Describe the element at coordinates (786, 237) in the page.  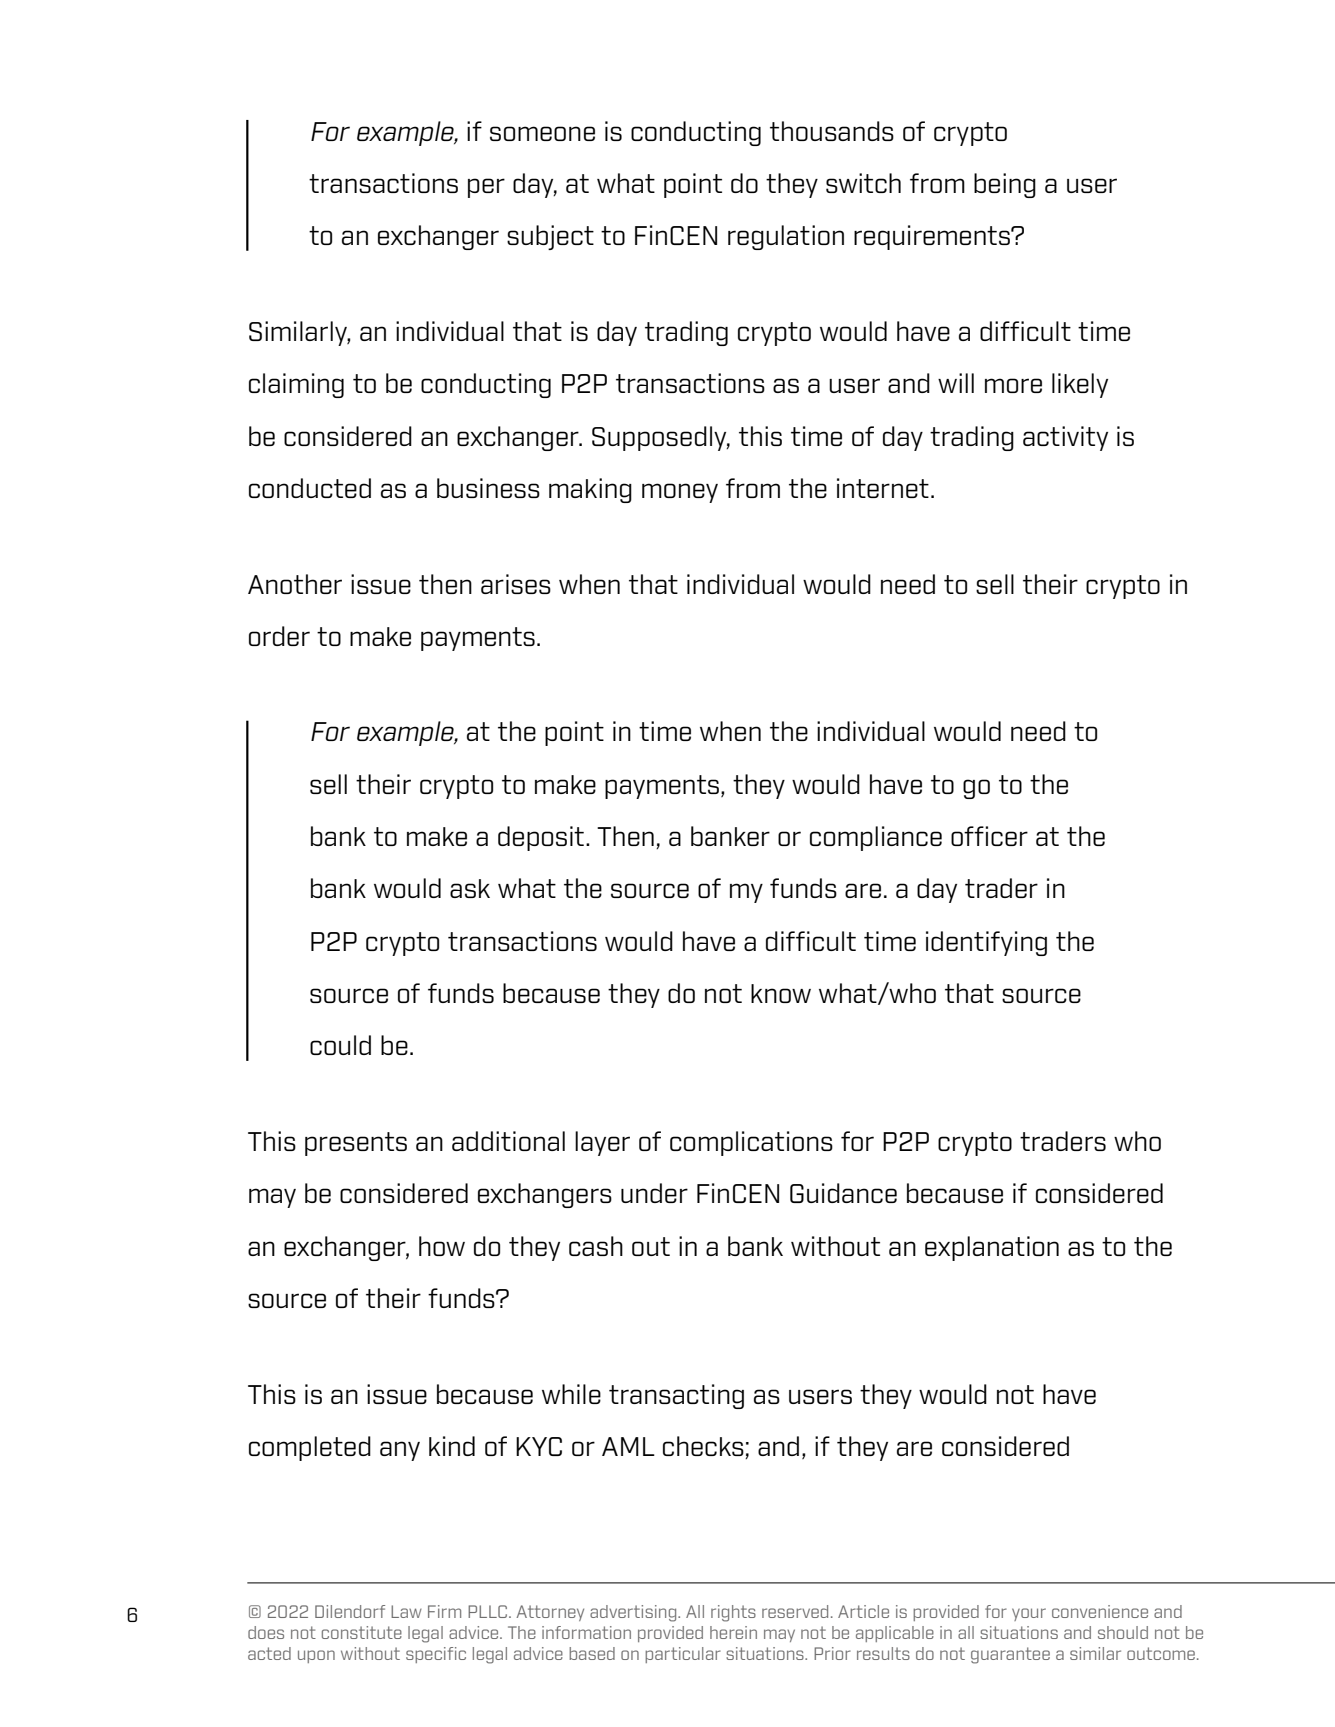
I see `regulation` at that location.
